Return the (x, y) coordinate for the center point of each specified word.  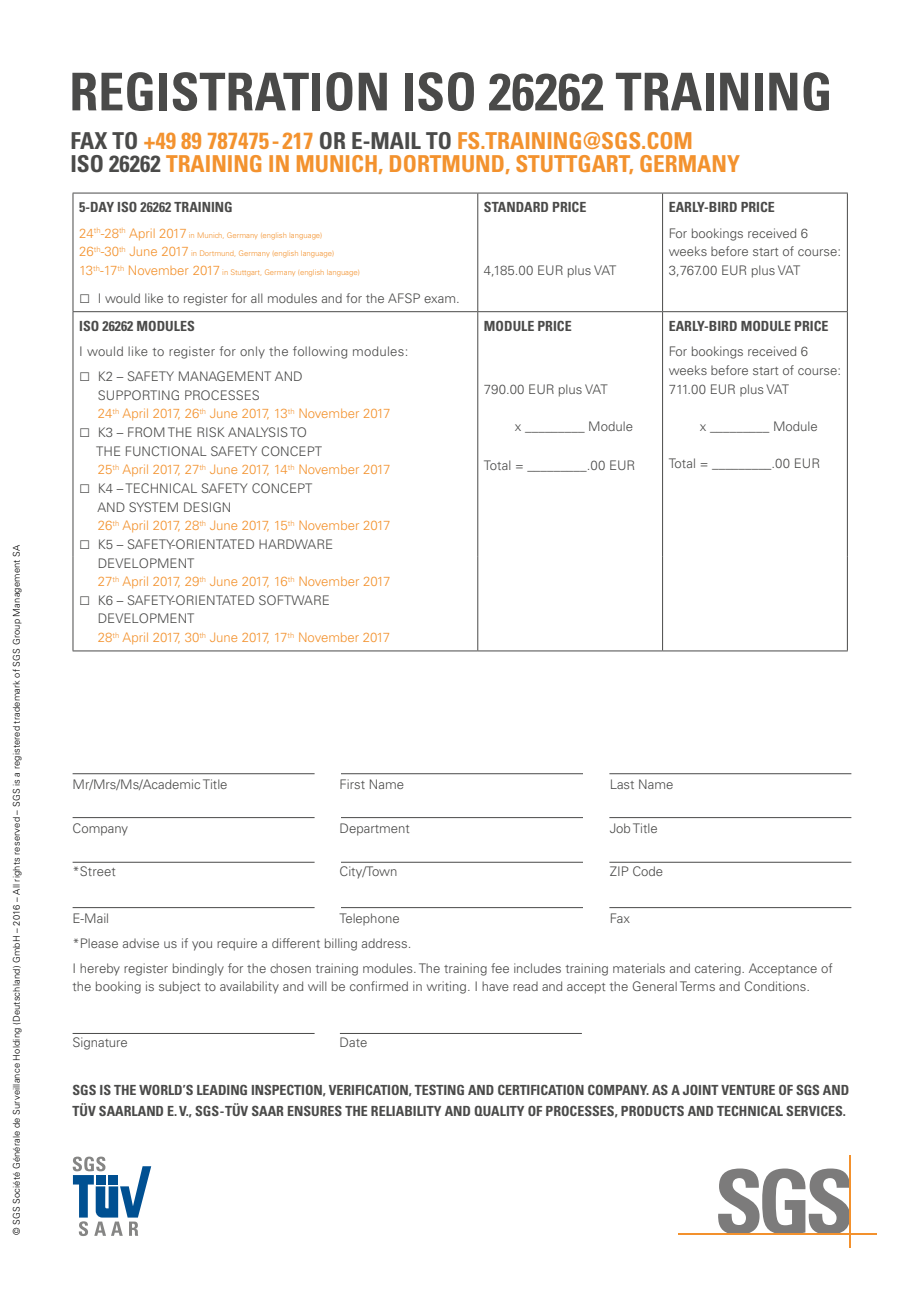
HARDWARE (295, 544)
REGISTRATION (229, 91)
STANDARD (516, 207)
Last (622, 784)
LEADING (222, 1090)
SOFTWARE (294, 600)
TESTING (439, 1090)
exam (441, 299)
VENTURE (748, 1090)
